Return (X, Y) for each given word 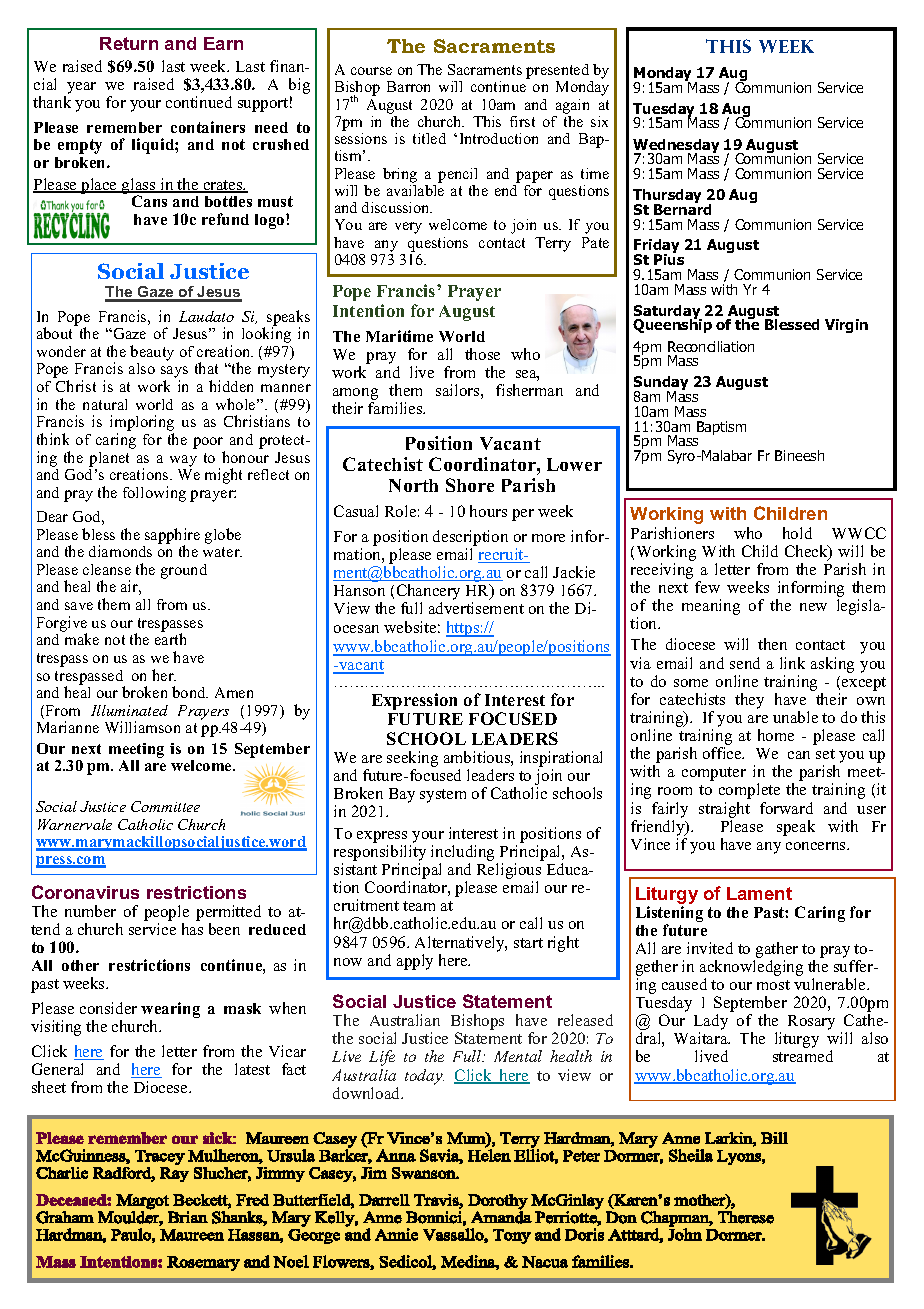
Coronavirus (85, 892)
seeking (412, 760)
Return (129, 43)
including (464, 854)
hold (797, 533)
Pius (669, 258)
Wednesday (676, 147)
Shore (470, 485)
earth (170, 639)
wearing (170, 1011)
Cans (149, 201)
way (183, 461)
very (408, 228)
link (792, 663)
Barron (408, 86)
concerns (817, 846)
